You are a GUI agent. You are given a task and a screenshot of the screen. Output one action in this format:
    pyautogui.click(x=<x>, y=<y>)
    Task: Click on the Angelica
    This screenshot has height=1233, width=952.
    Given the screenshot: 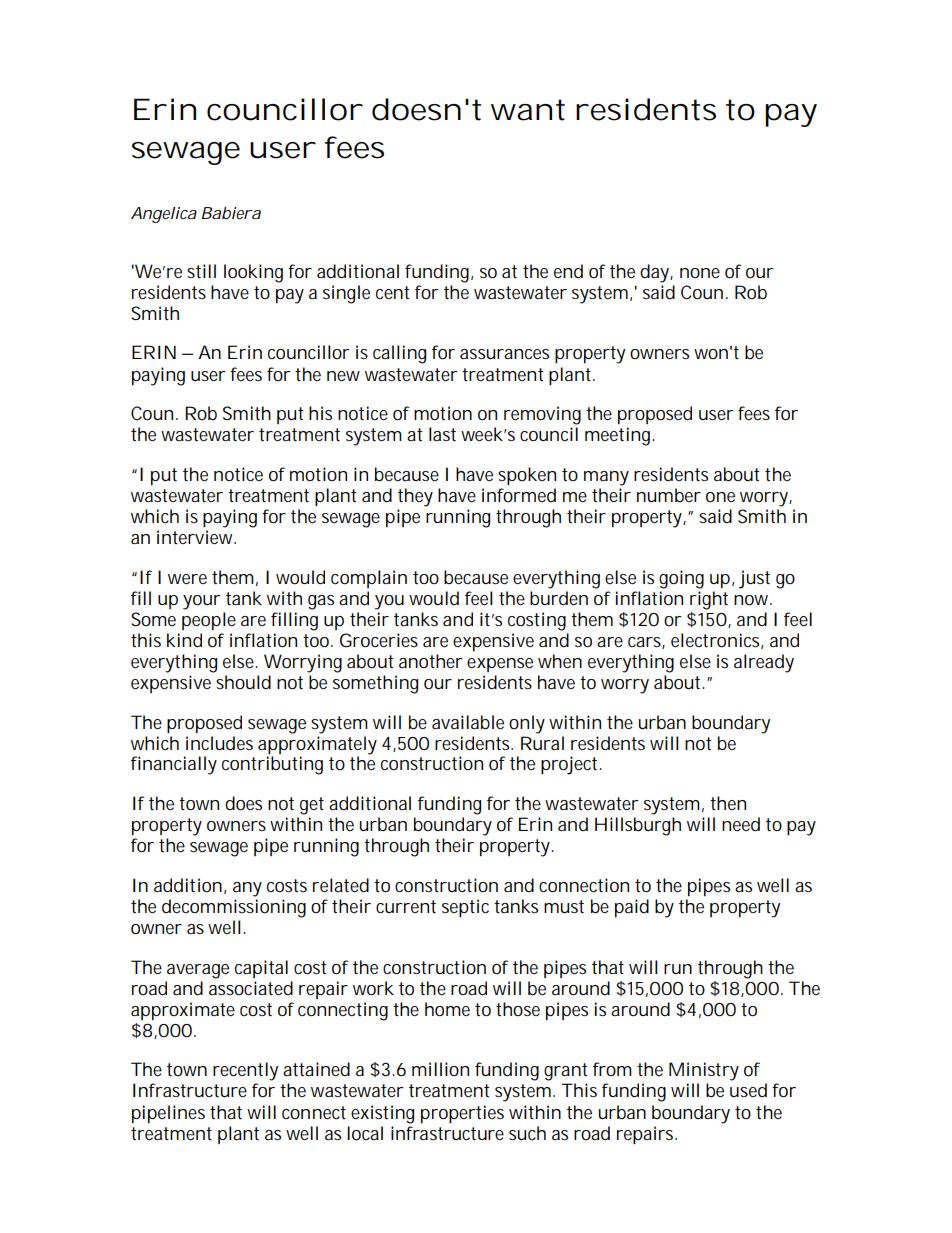 What is the action you would take?
    pyautogui.click(x=164, y=215)
